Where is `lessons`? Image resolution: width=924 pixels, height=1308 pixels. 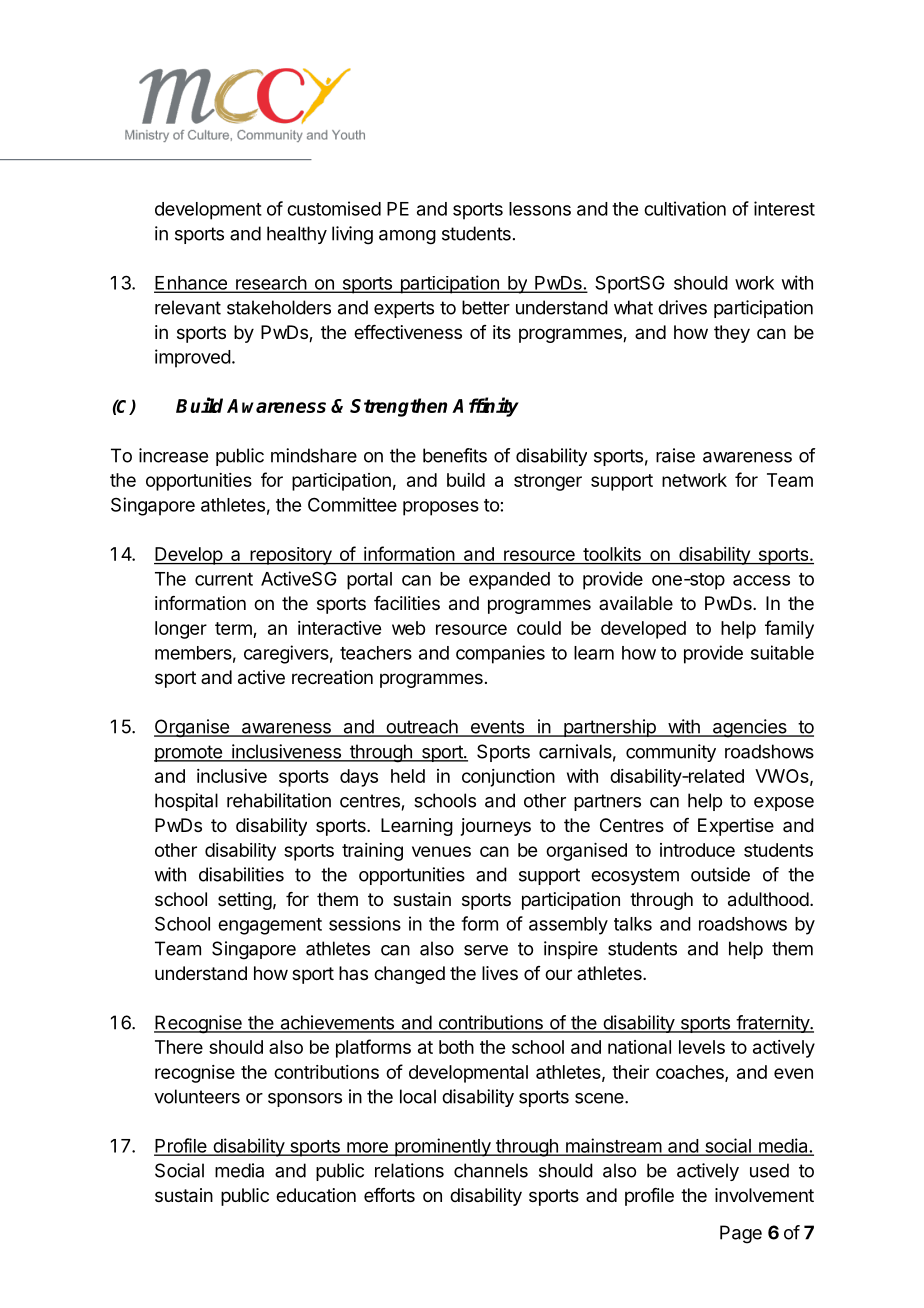 lessons is located at coordinates (540, 209).
